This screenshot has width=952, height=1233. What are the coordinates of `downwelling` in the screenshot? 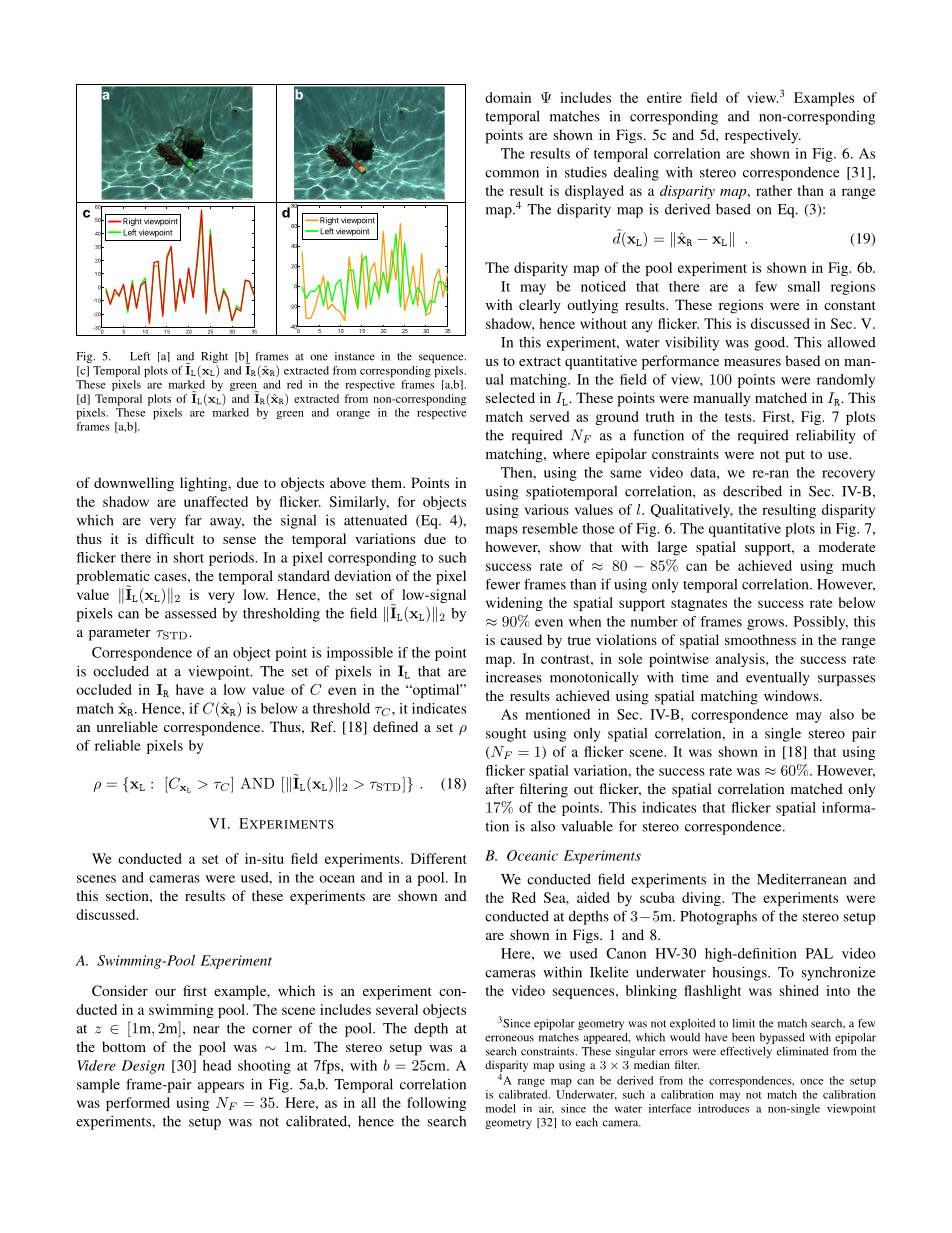 It's located at (134, 484).
